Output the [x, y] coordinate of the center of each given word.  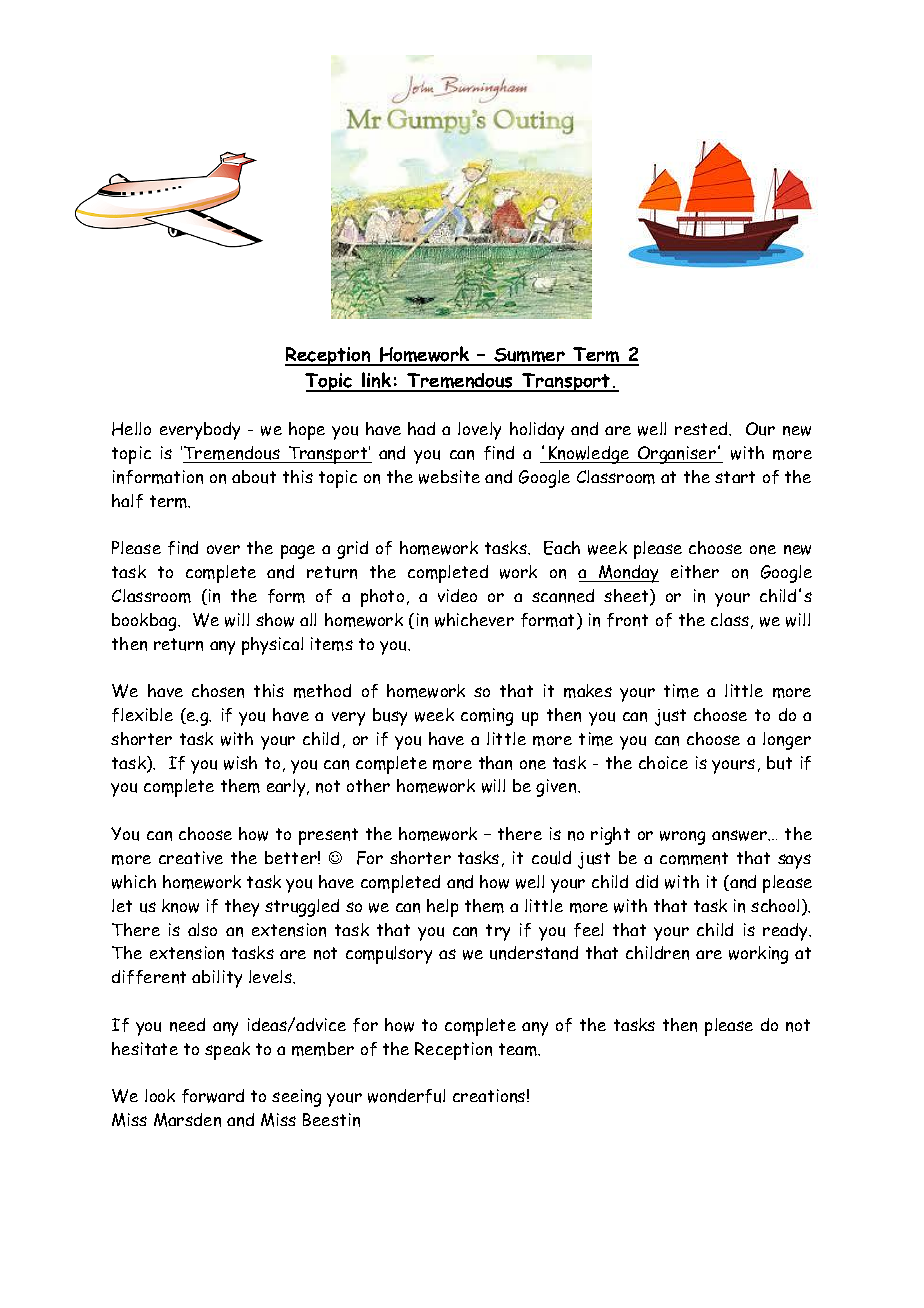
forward [213, 1096]
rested [702, 428]
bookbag [145, 622]
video [457, 595]
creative [191, 857]
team [519, 1049]
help [442, 908]
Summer [529, 356]
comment [694, 858]
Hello [131, 429]
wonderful [406, 1096]
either [695, 571]
